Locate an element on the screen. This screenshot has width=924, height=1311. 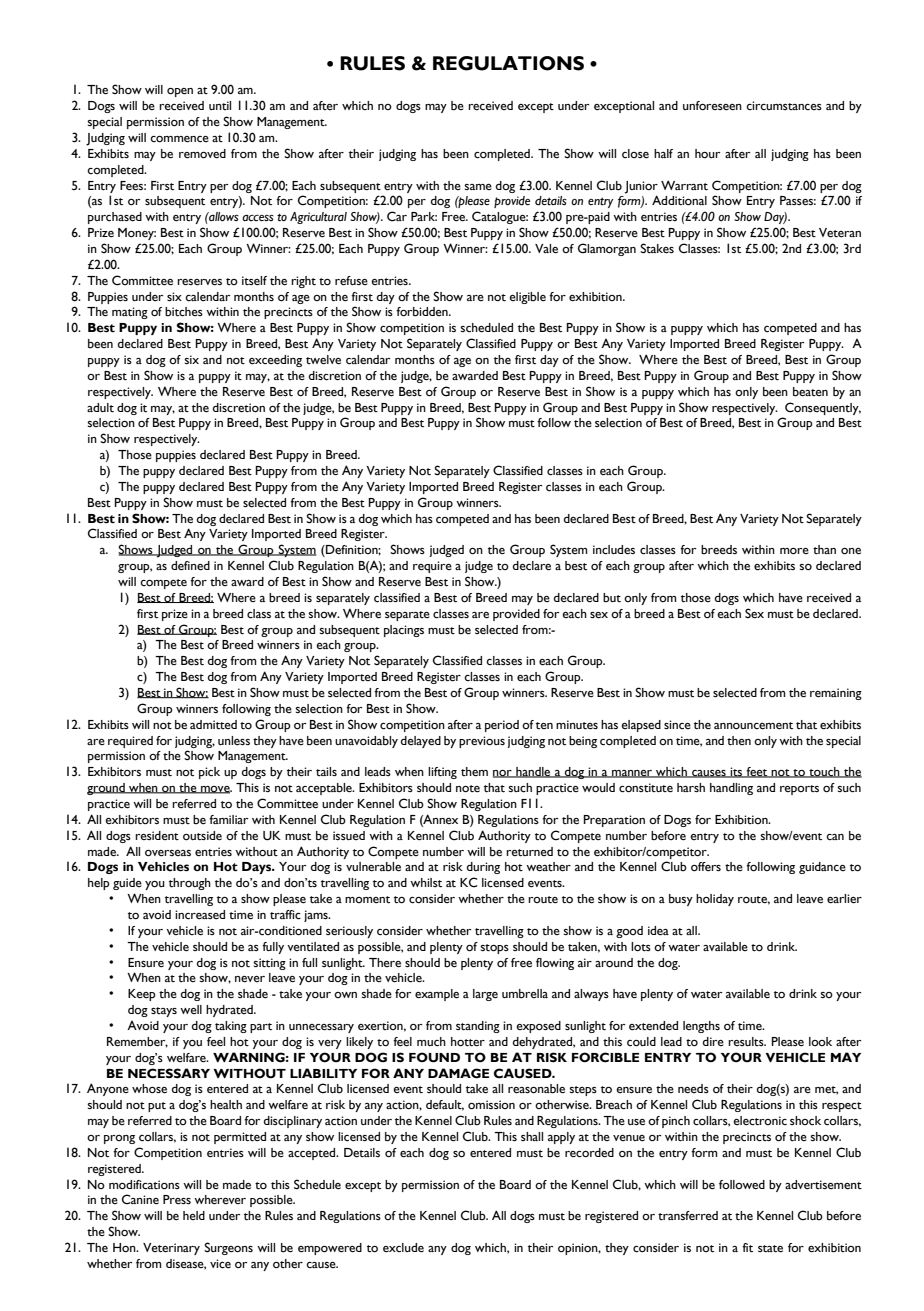
same is located at coordinates (478, 187).
